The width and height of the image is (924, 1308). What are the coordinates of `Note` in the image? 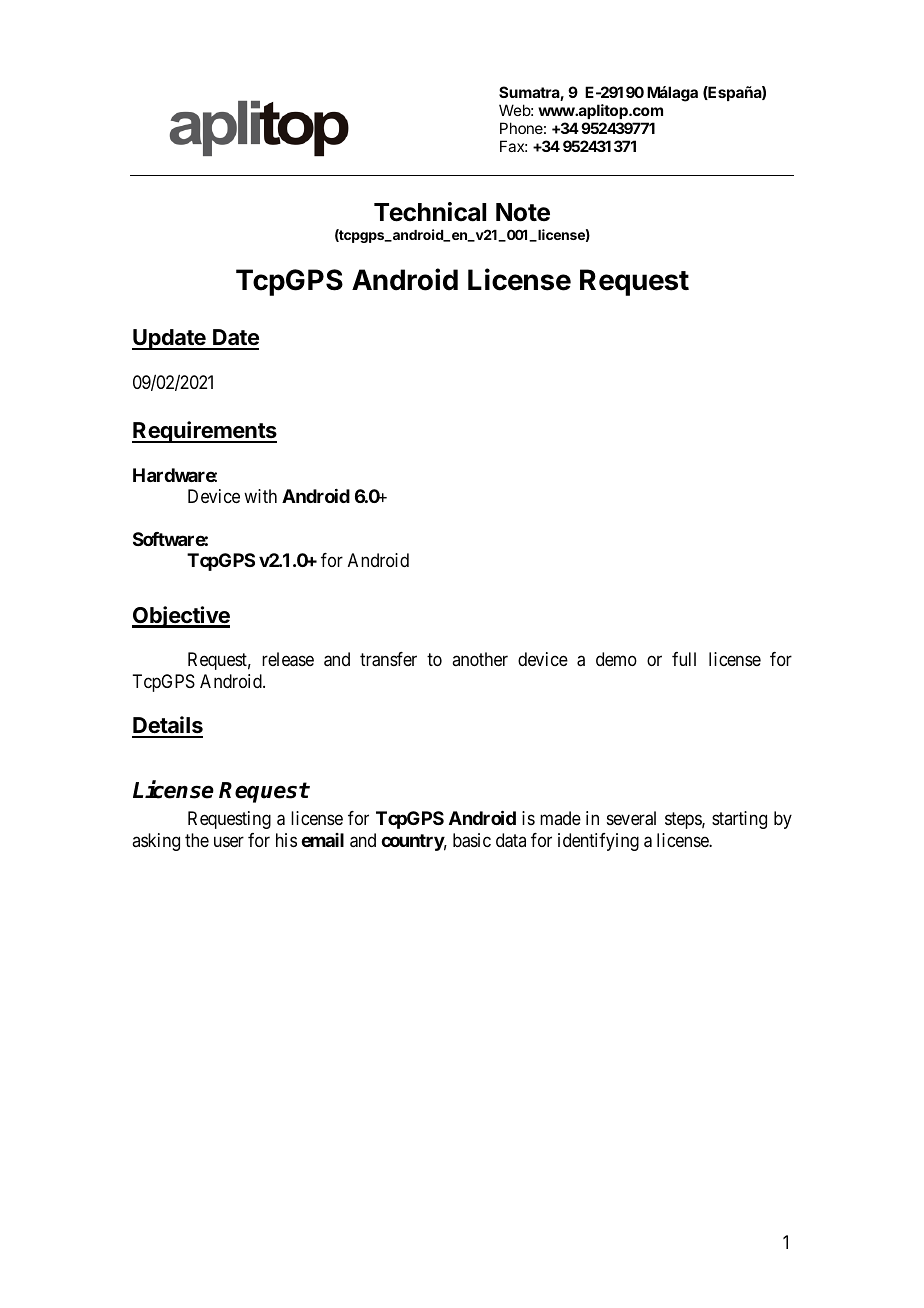 It's located at (523, 212).
